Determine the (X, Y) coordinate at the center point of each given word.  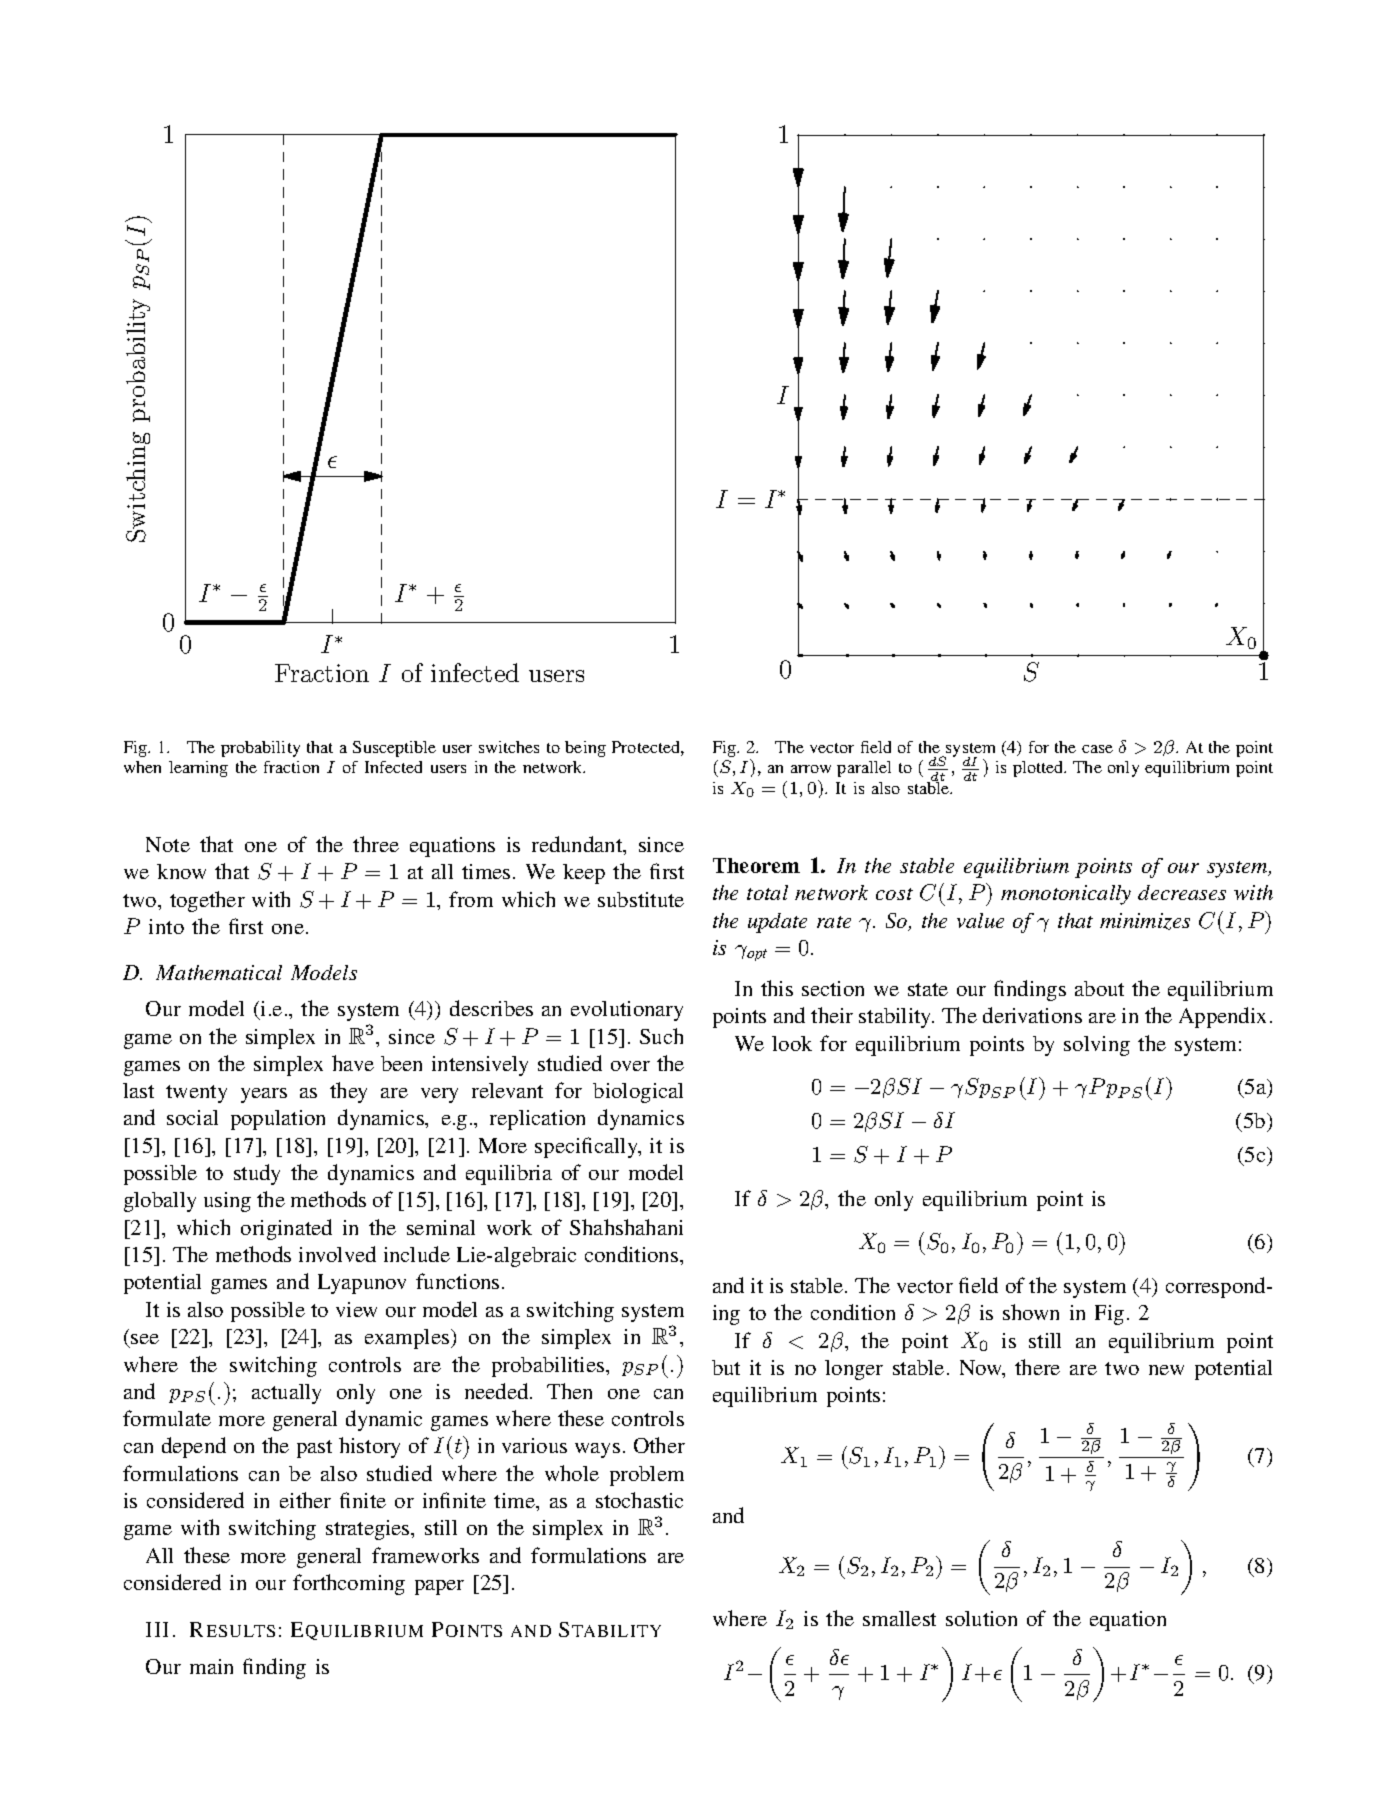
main (211, 1666)
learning (198, 769)
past (314, 1449)
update (777, 923)
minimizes (1145, 921)
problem (647, 1476)
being (585, 749)
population (278, 1120)
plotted (1039, 769)
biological (638, 1093)
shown (1031, 1312)
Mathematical (219, 972)
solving (1097, 1046)
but (726, 1367)
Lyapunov (362, 1284)
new (1166, 1370)
